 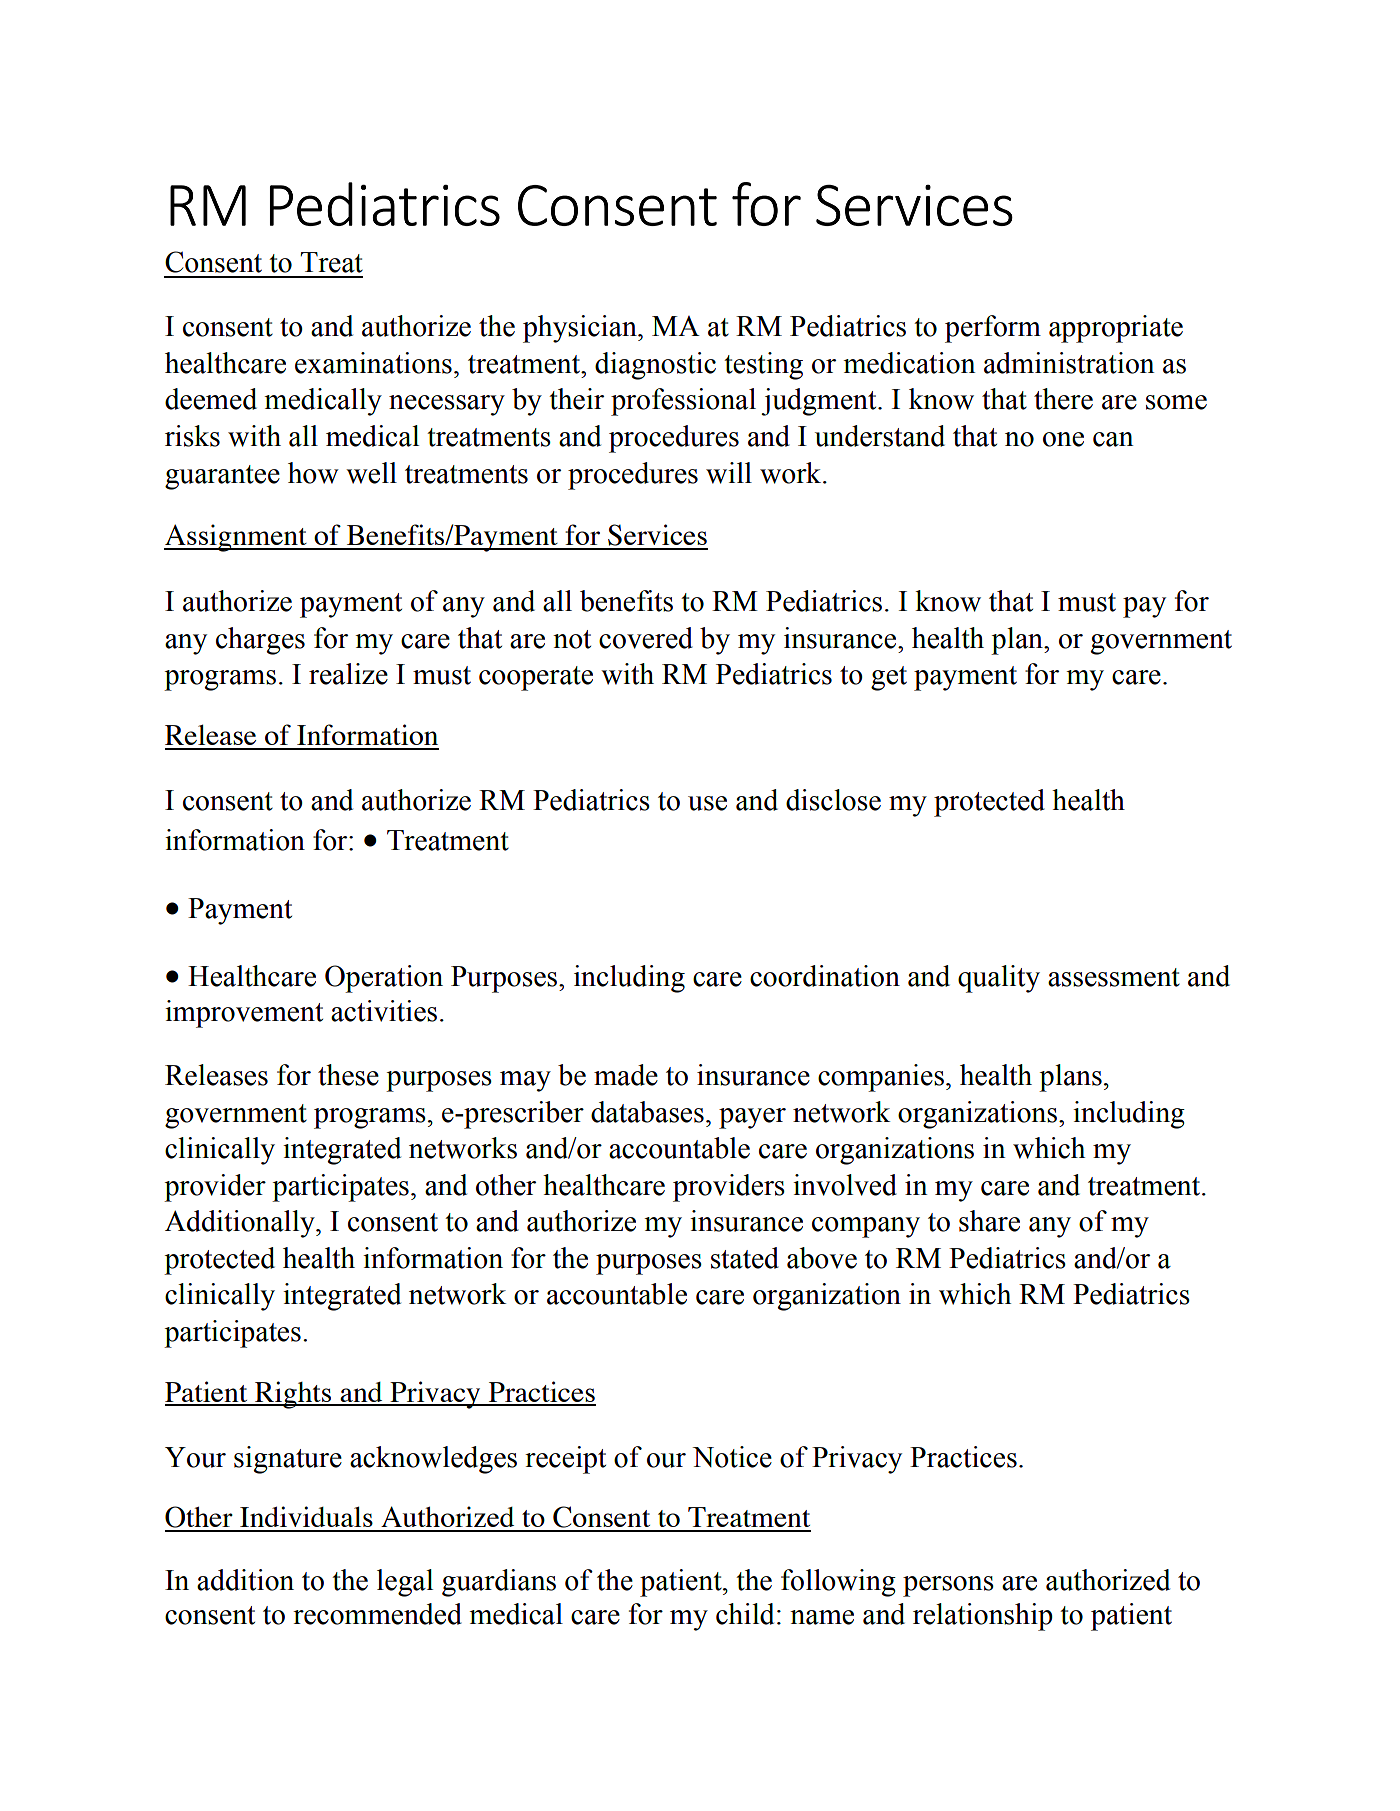 I want to click on child, so click(x=745, y=1614).
